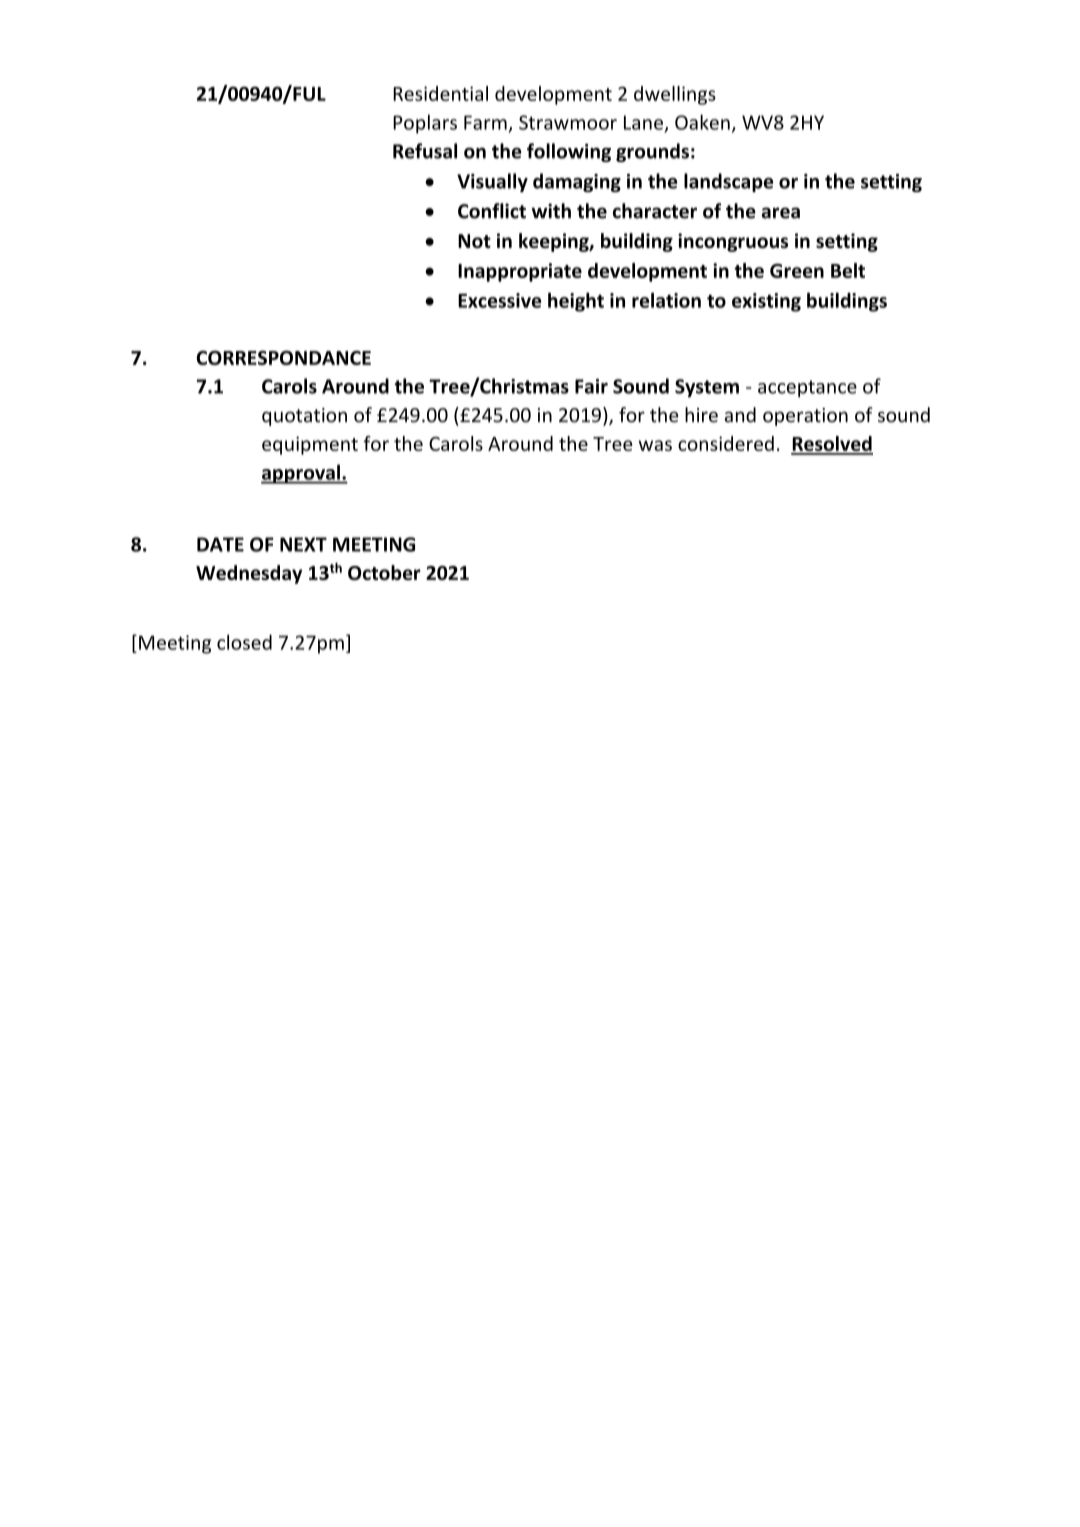 Image resolution: width=1080 pixels, height=1527 pixels. Describe the element at coordinates (384, 572) in the image. I see `October` at that location.
